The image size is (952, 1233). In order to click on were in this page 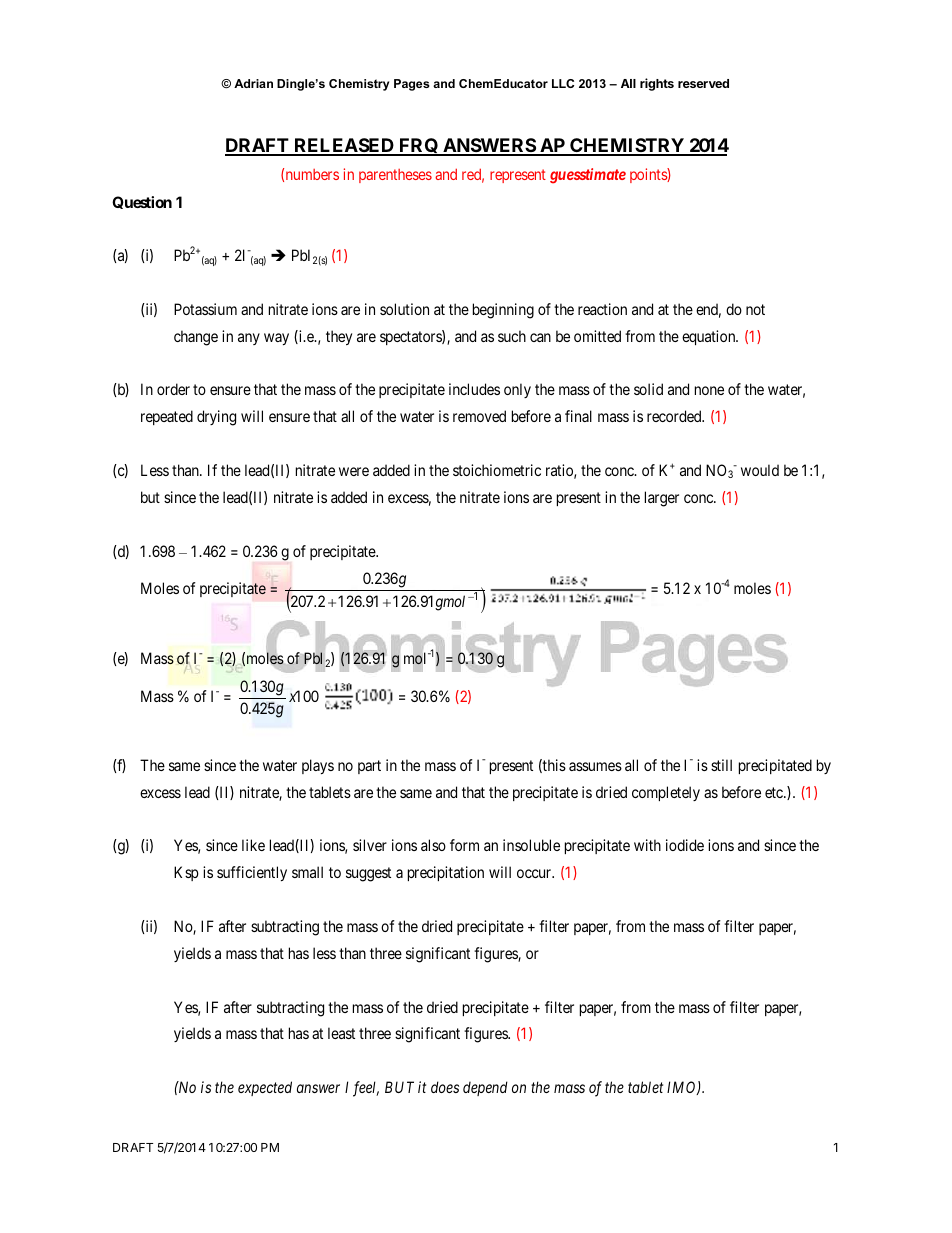, I will do `click(354, 471)`.
